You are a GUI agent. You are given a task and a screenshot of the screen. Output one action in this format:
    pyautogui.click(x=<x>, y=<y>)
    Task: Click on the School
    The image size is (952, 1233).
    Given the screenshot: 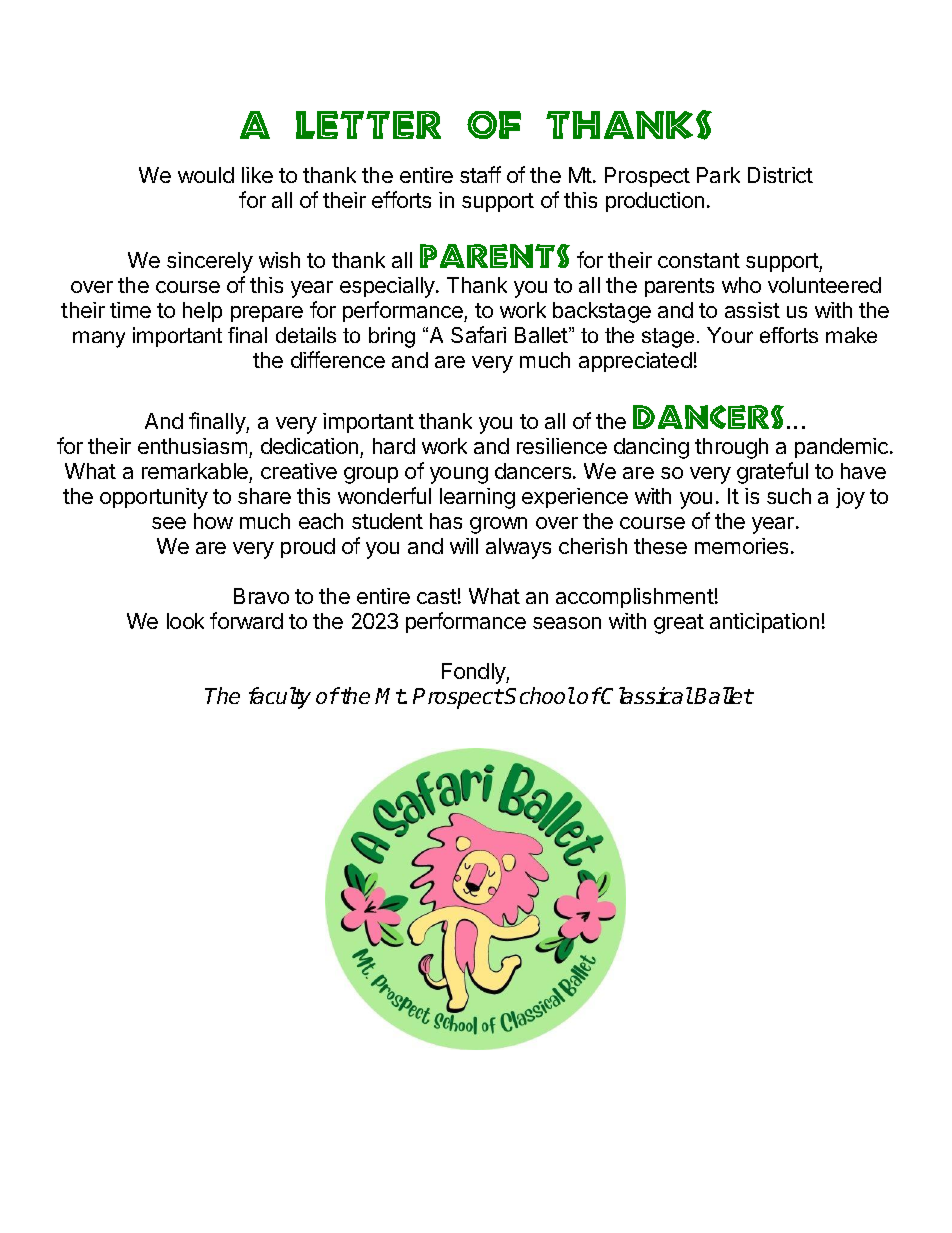 What is the action you would take?
    pyautogui.click(x=539, y=695)
